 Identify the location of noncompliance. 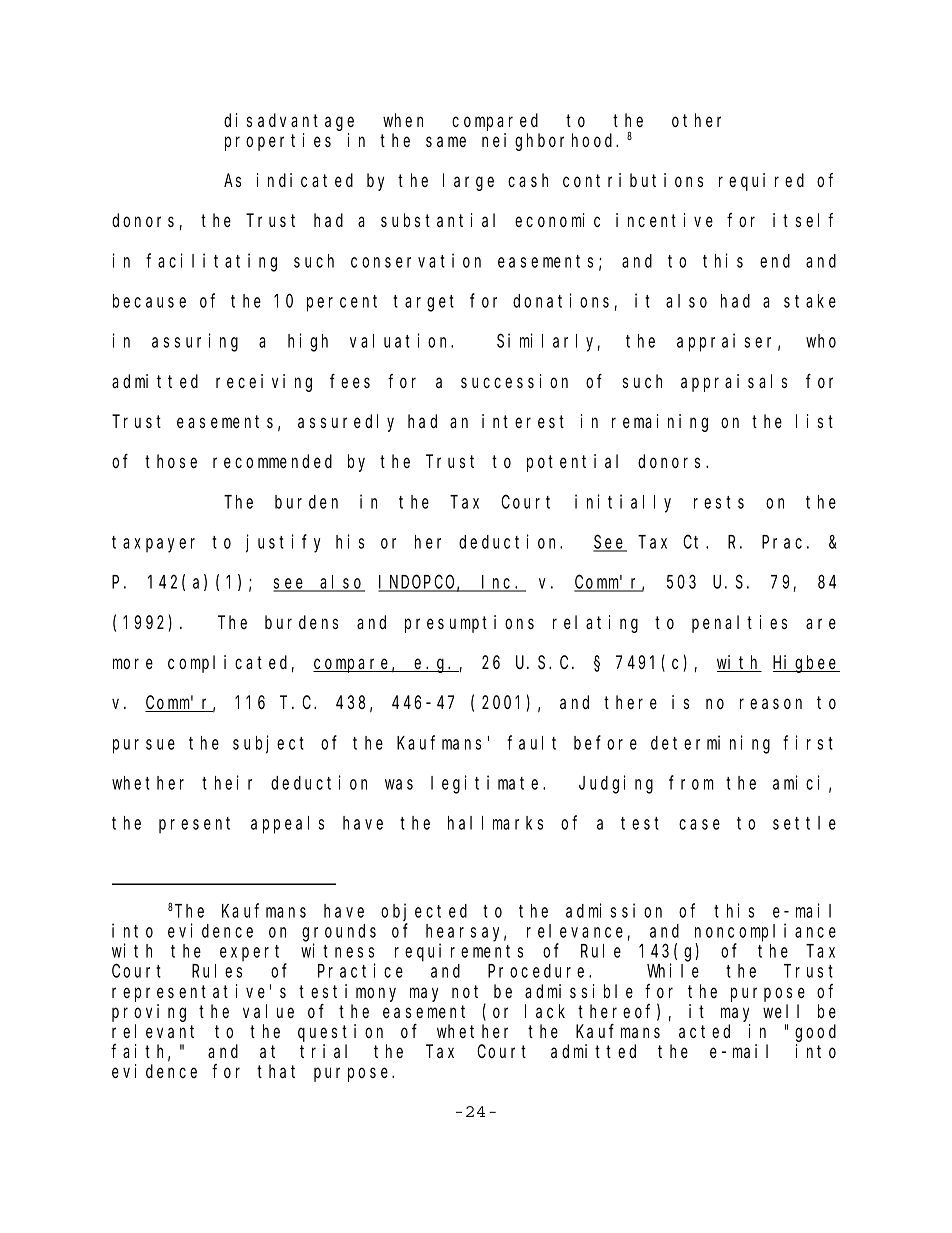
(765, 932).
